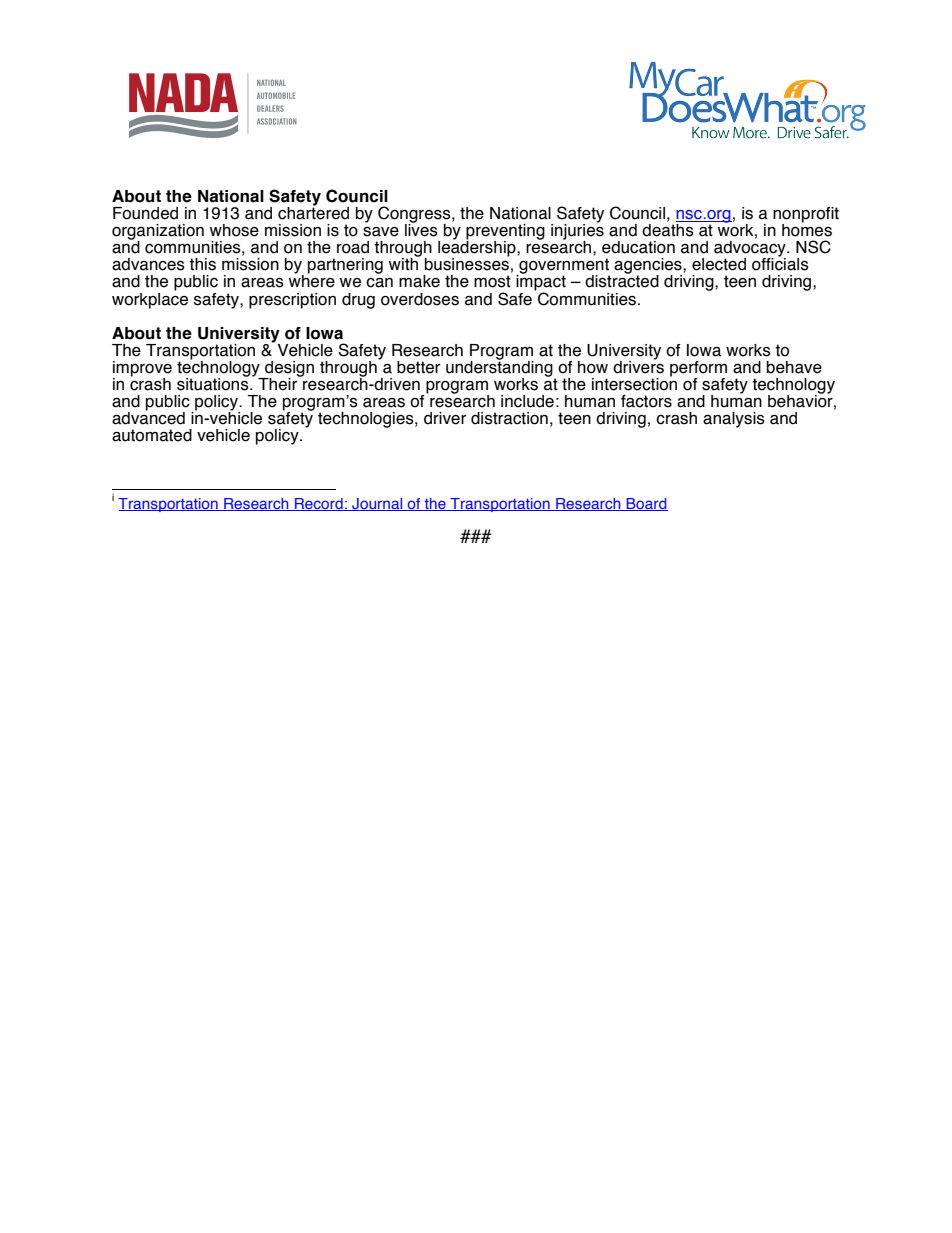  What do you see at coordinates (319, 504) in the screenshot?
I see `Record` at bounding box center [319, 504].
